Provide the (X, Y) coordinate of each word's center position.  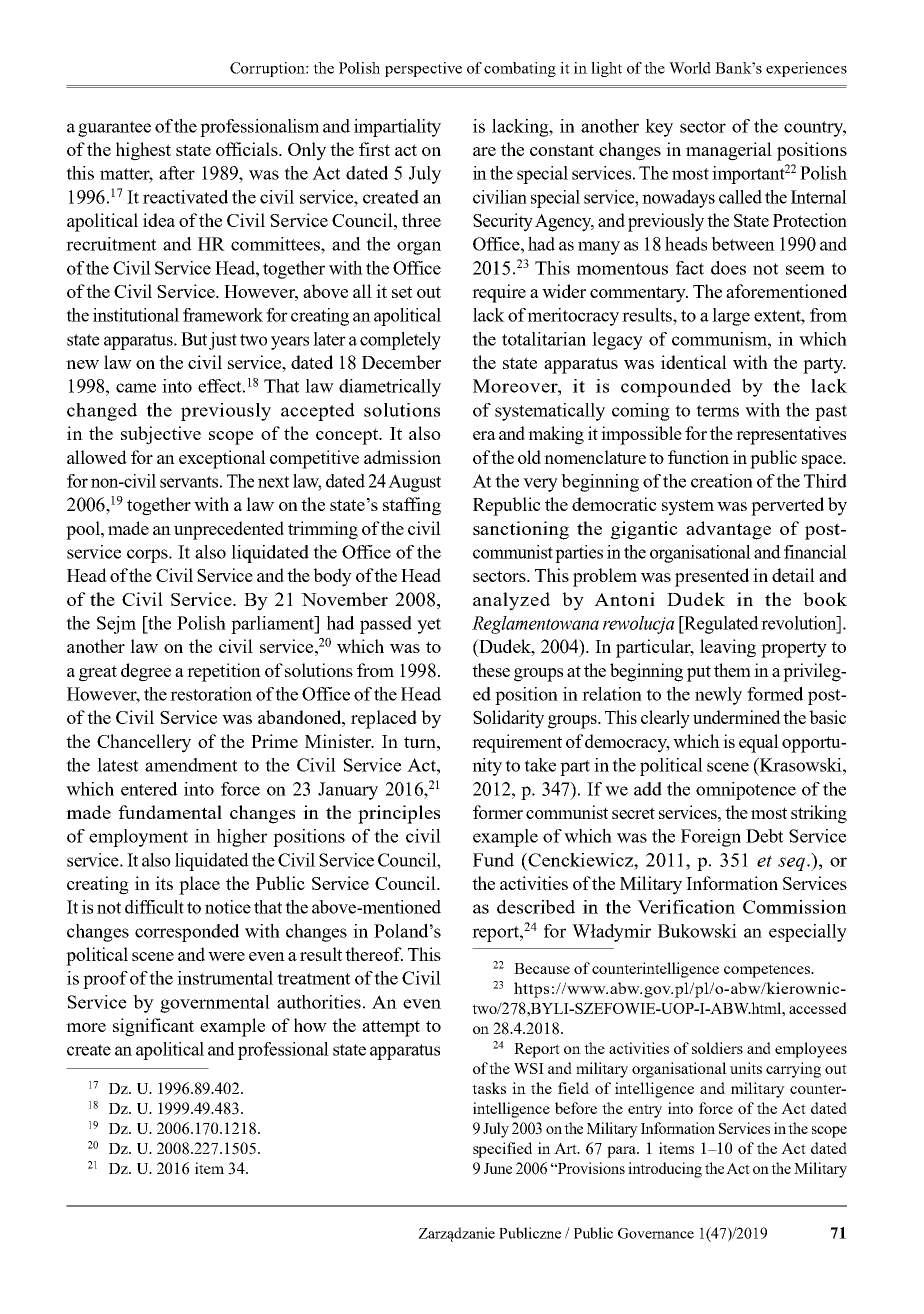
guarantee (114, 129)
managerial (729, 151)
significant (153, 1027)
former (498, 812)
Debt (765, 836)
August (414, 483)
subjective (161, 435)
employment (138, 838)
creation (722, 481)
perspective (423, 69)
